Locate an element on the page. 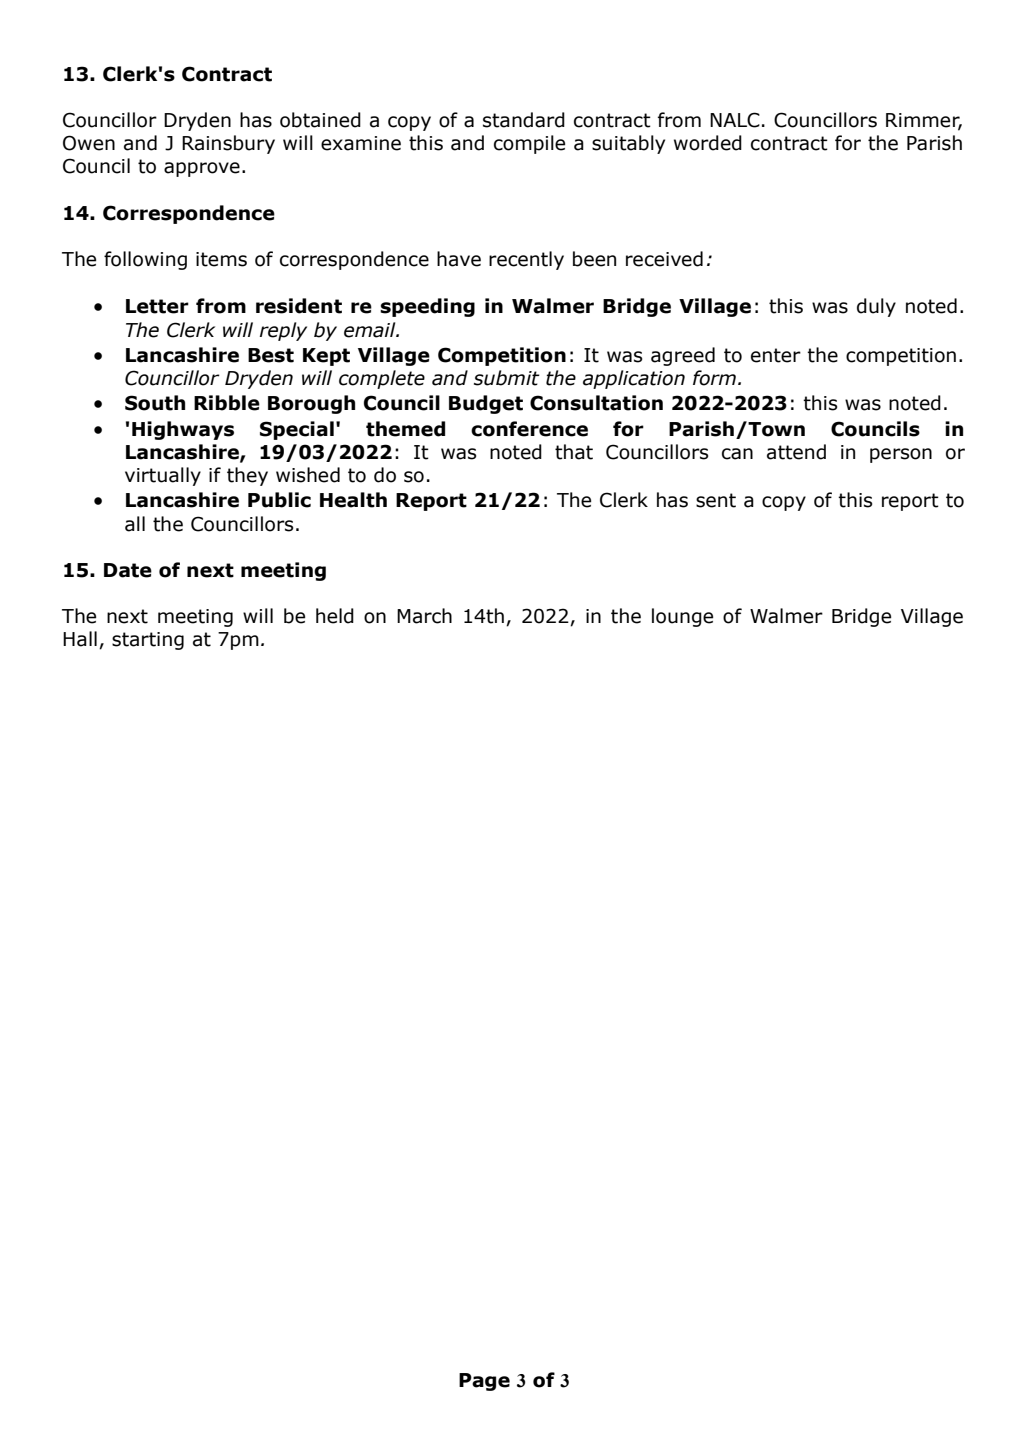  Budget is located at coordinates (486, 404).
